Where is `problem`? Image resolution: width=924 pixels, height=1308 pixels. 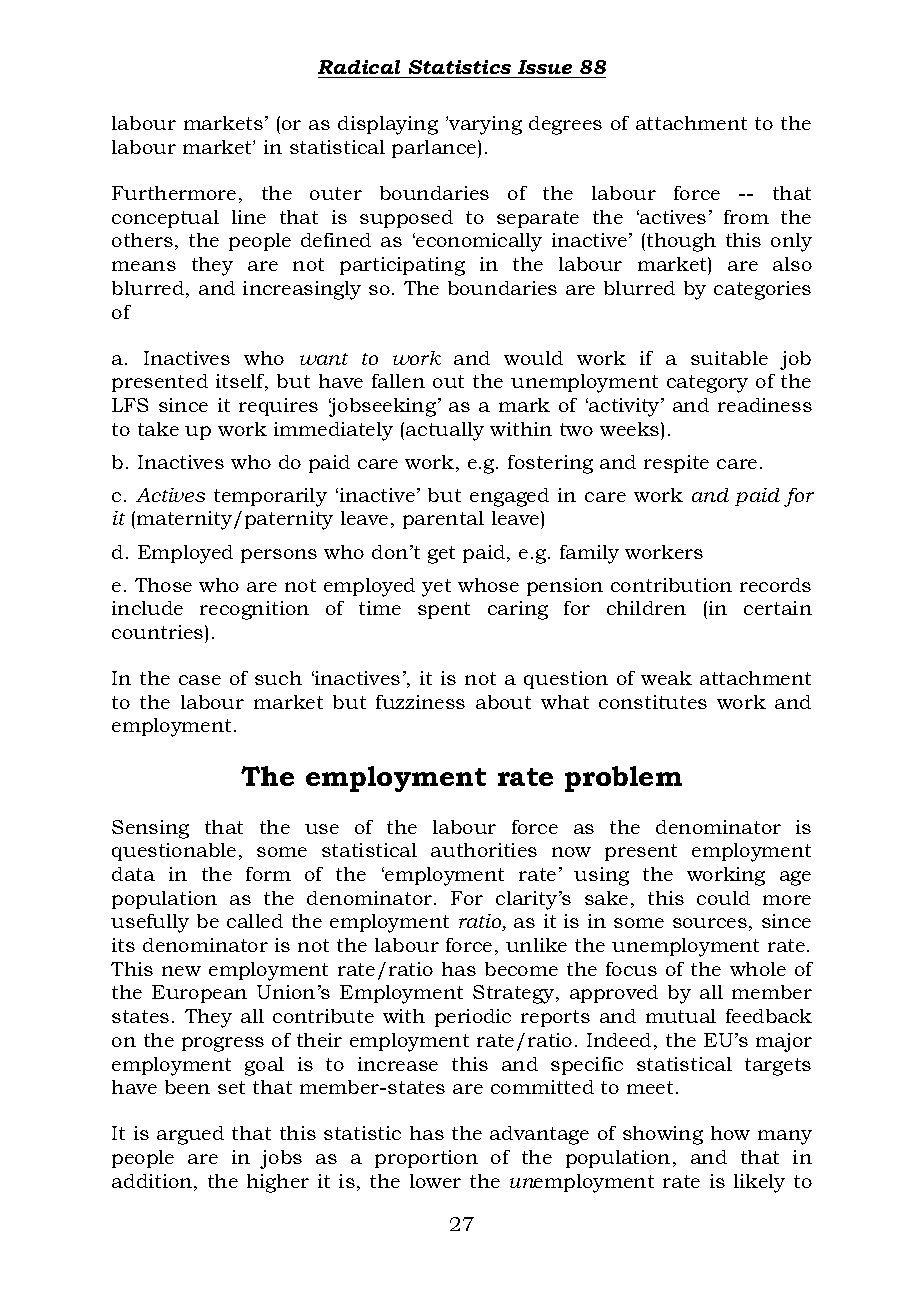
problem is located at coordinates (623, 779).
